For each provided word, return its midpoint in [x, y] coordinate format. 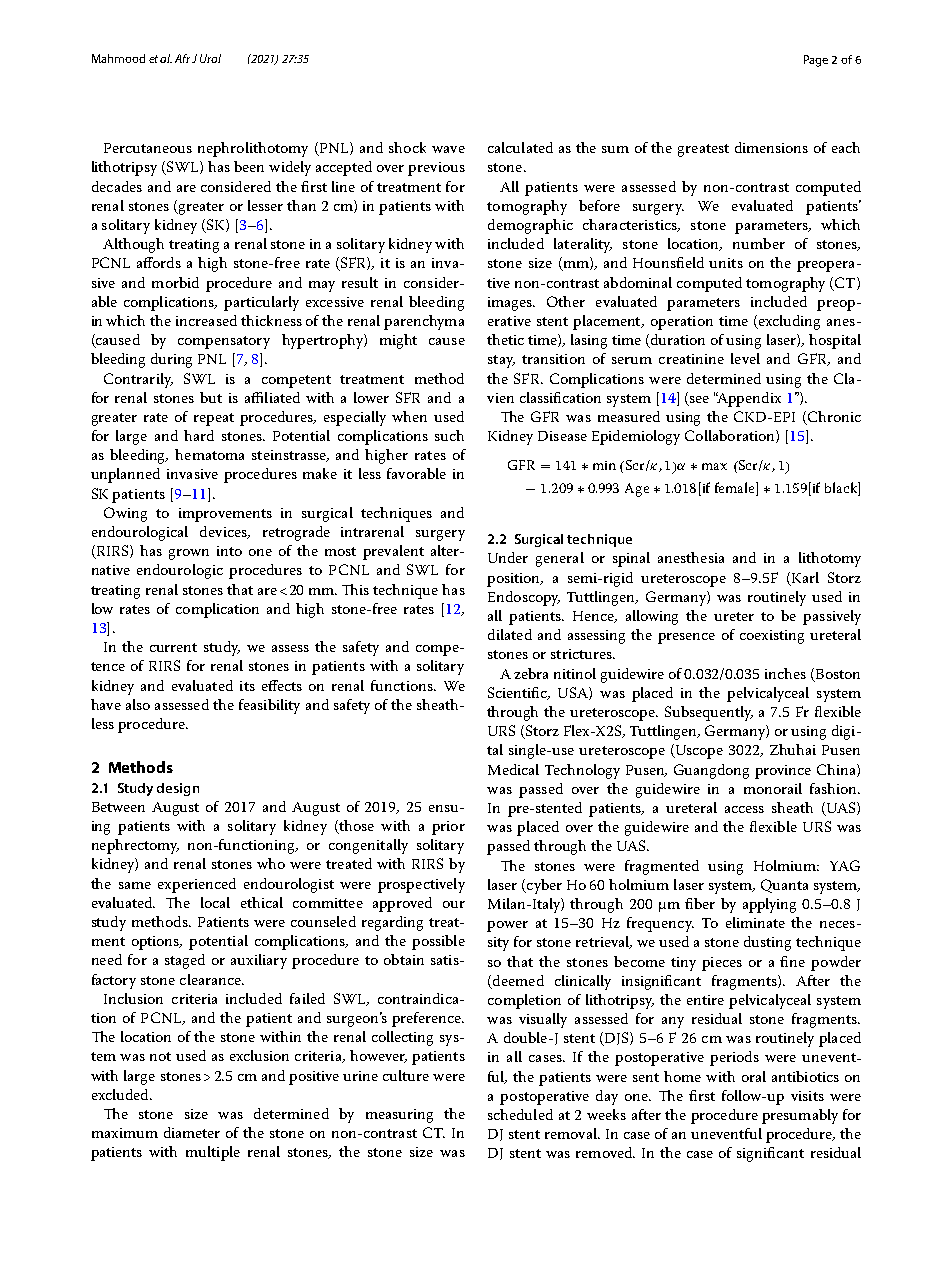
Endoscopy [524, 598]
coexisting [772, 637]
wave [448, 149]
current [173, 647]
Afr [182, 58]
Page [816, 61]
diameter [192, 1132]
